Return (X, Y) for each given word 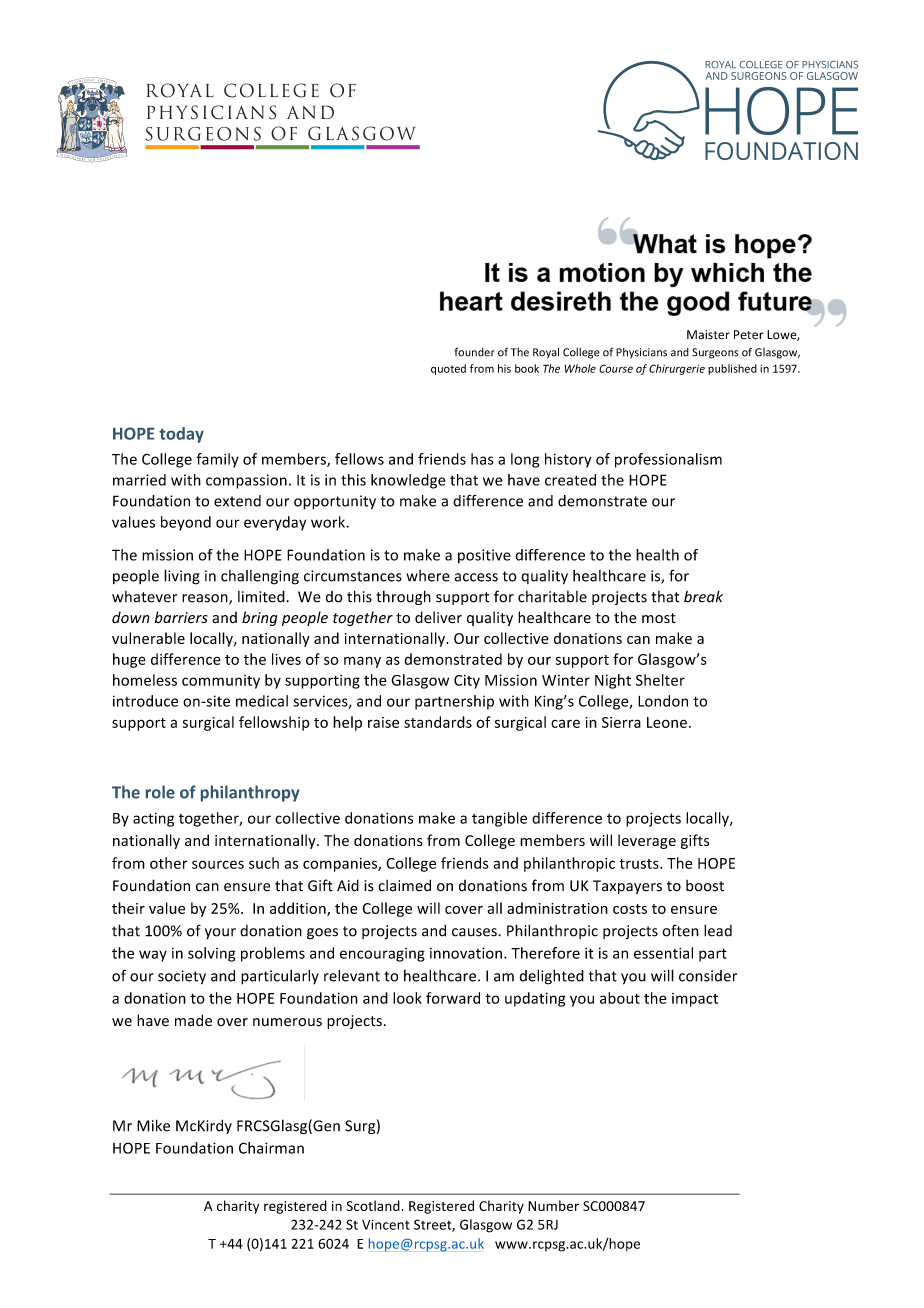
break (703, 596)
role (160, 792)
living (182, 577)
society (182, 977)
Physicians (641, 353)
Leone (667, 722)
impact (695, 1000)
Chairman (271, 1148)
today (181, 435)
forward (453, 998)
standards (438, 722)
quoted (448, 369)
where (428, 576)
